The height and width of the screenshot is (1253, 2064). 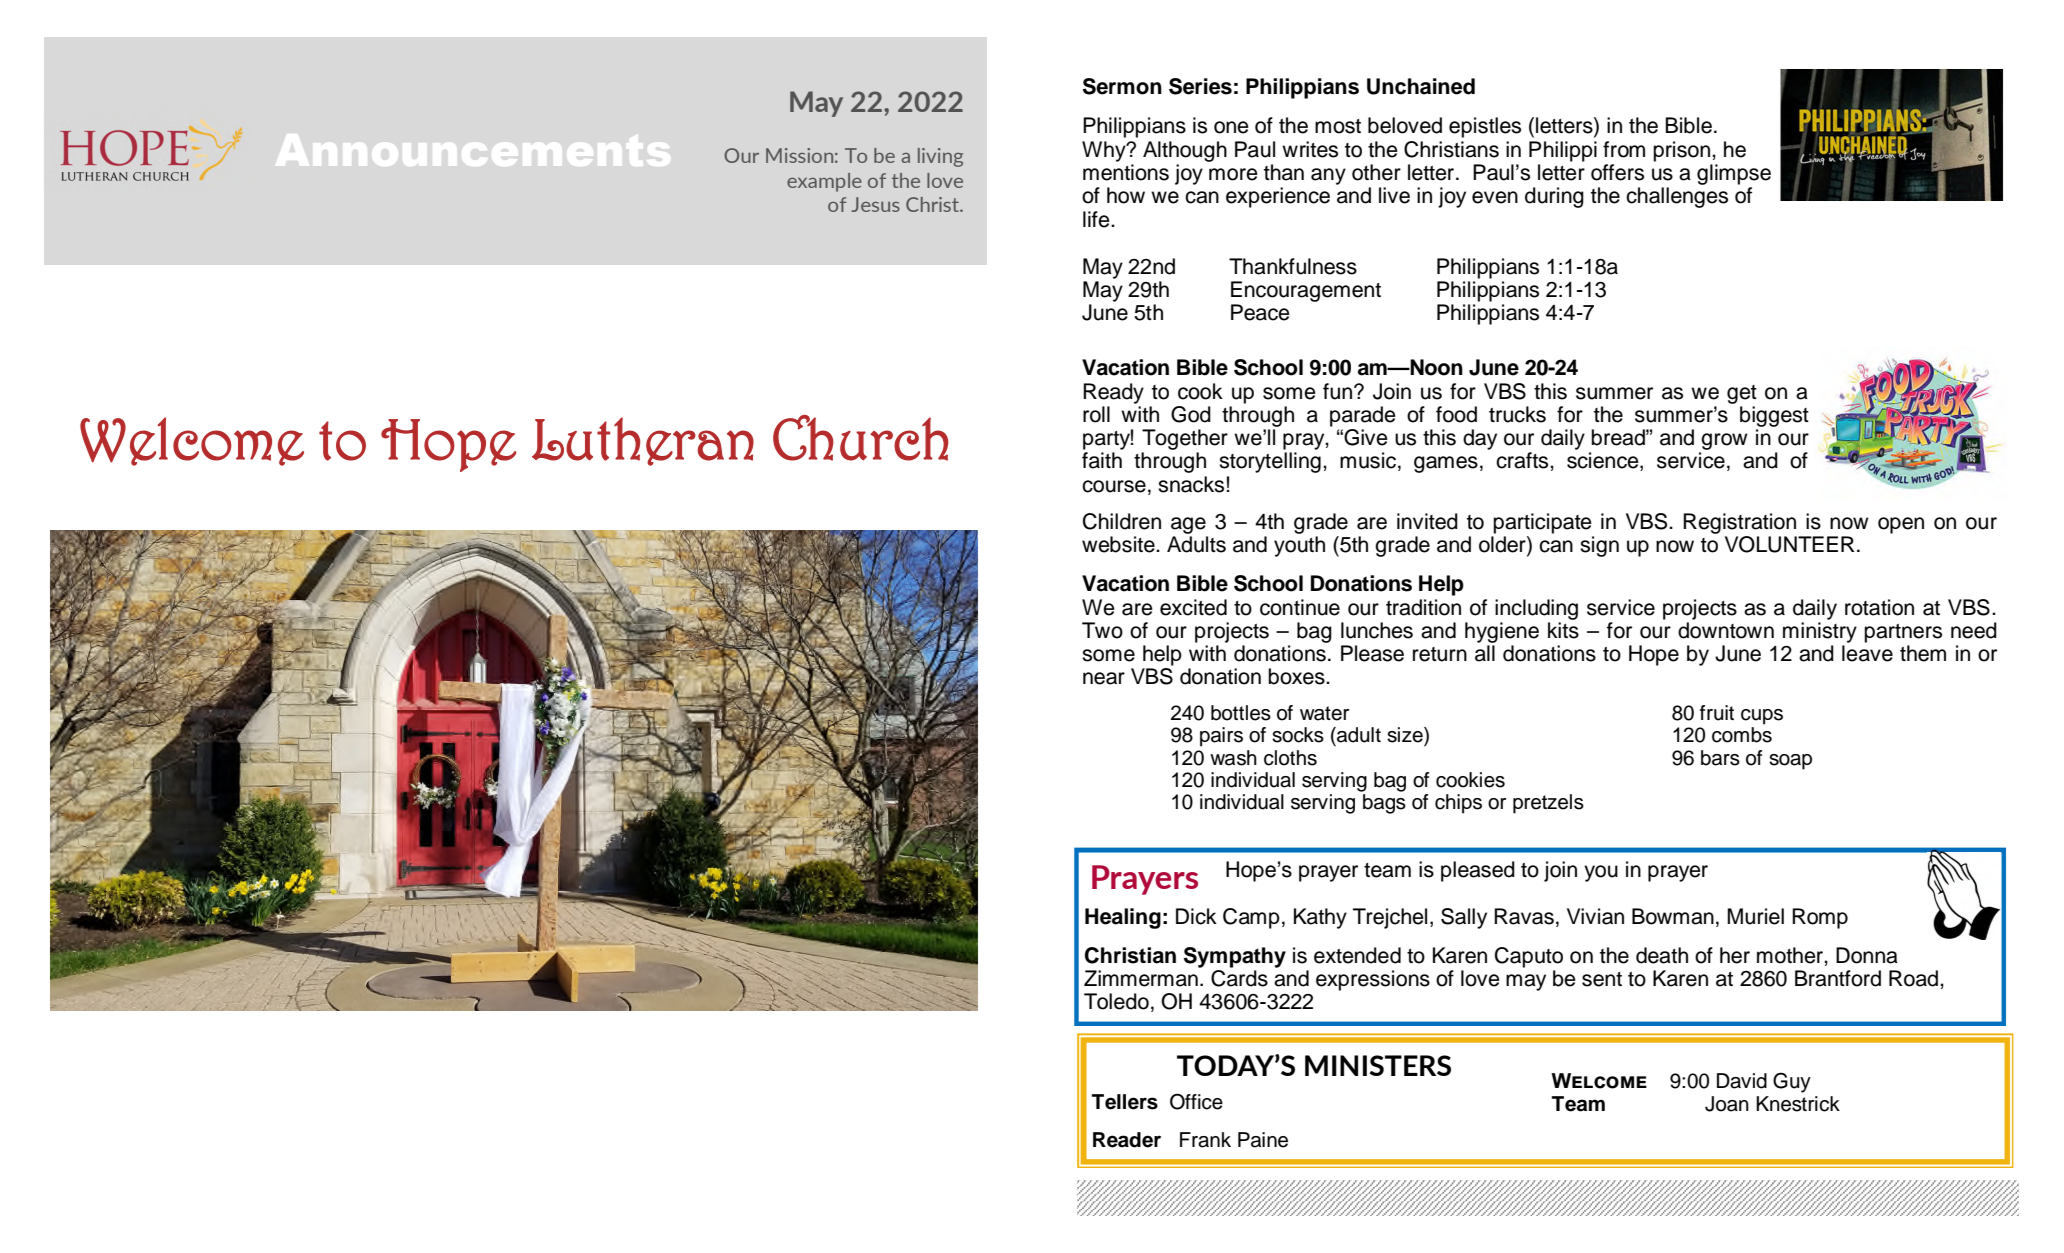 What do you see at coordinates (192, 441) in the screenshot?
I see `Welcome` at bounding box center [192, 441].
